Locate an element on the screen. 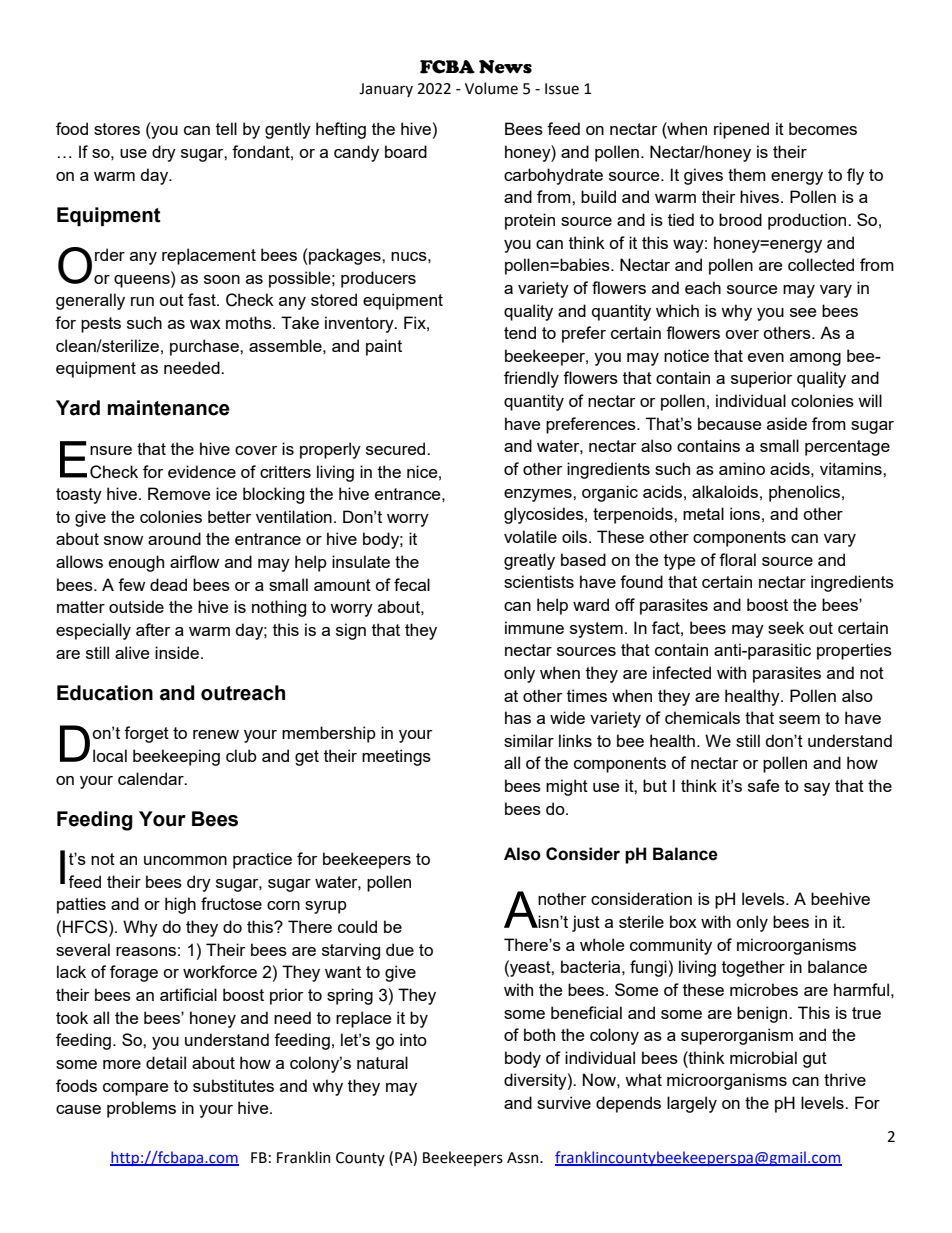 The image size is (952, 1233). problems is located at coordinates (141, 1109).
